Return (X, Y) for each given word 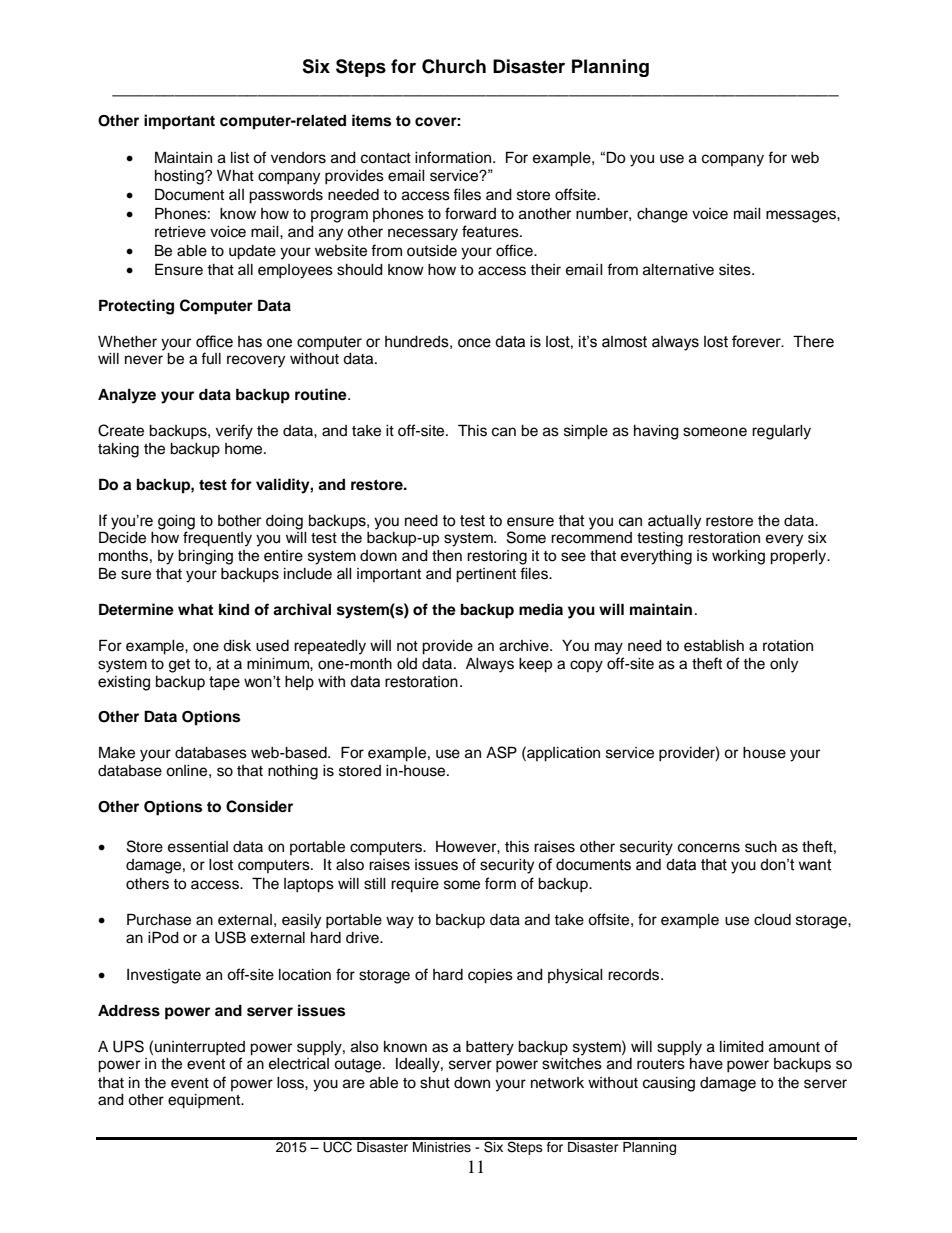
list (240, 158)
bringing (205, 557)
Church (454, 66)
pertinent (486, 575)
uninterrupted (200, 1048)
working (738, 557)
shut (435, 1083)
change (662, 215)
